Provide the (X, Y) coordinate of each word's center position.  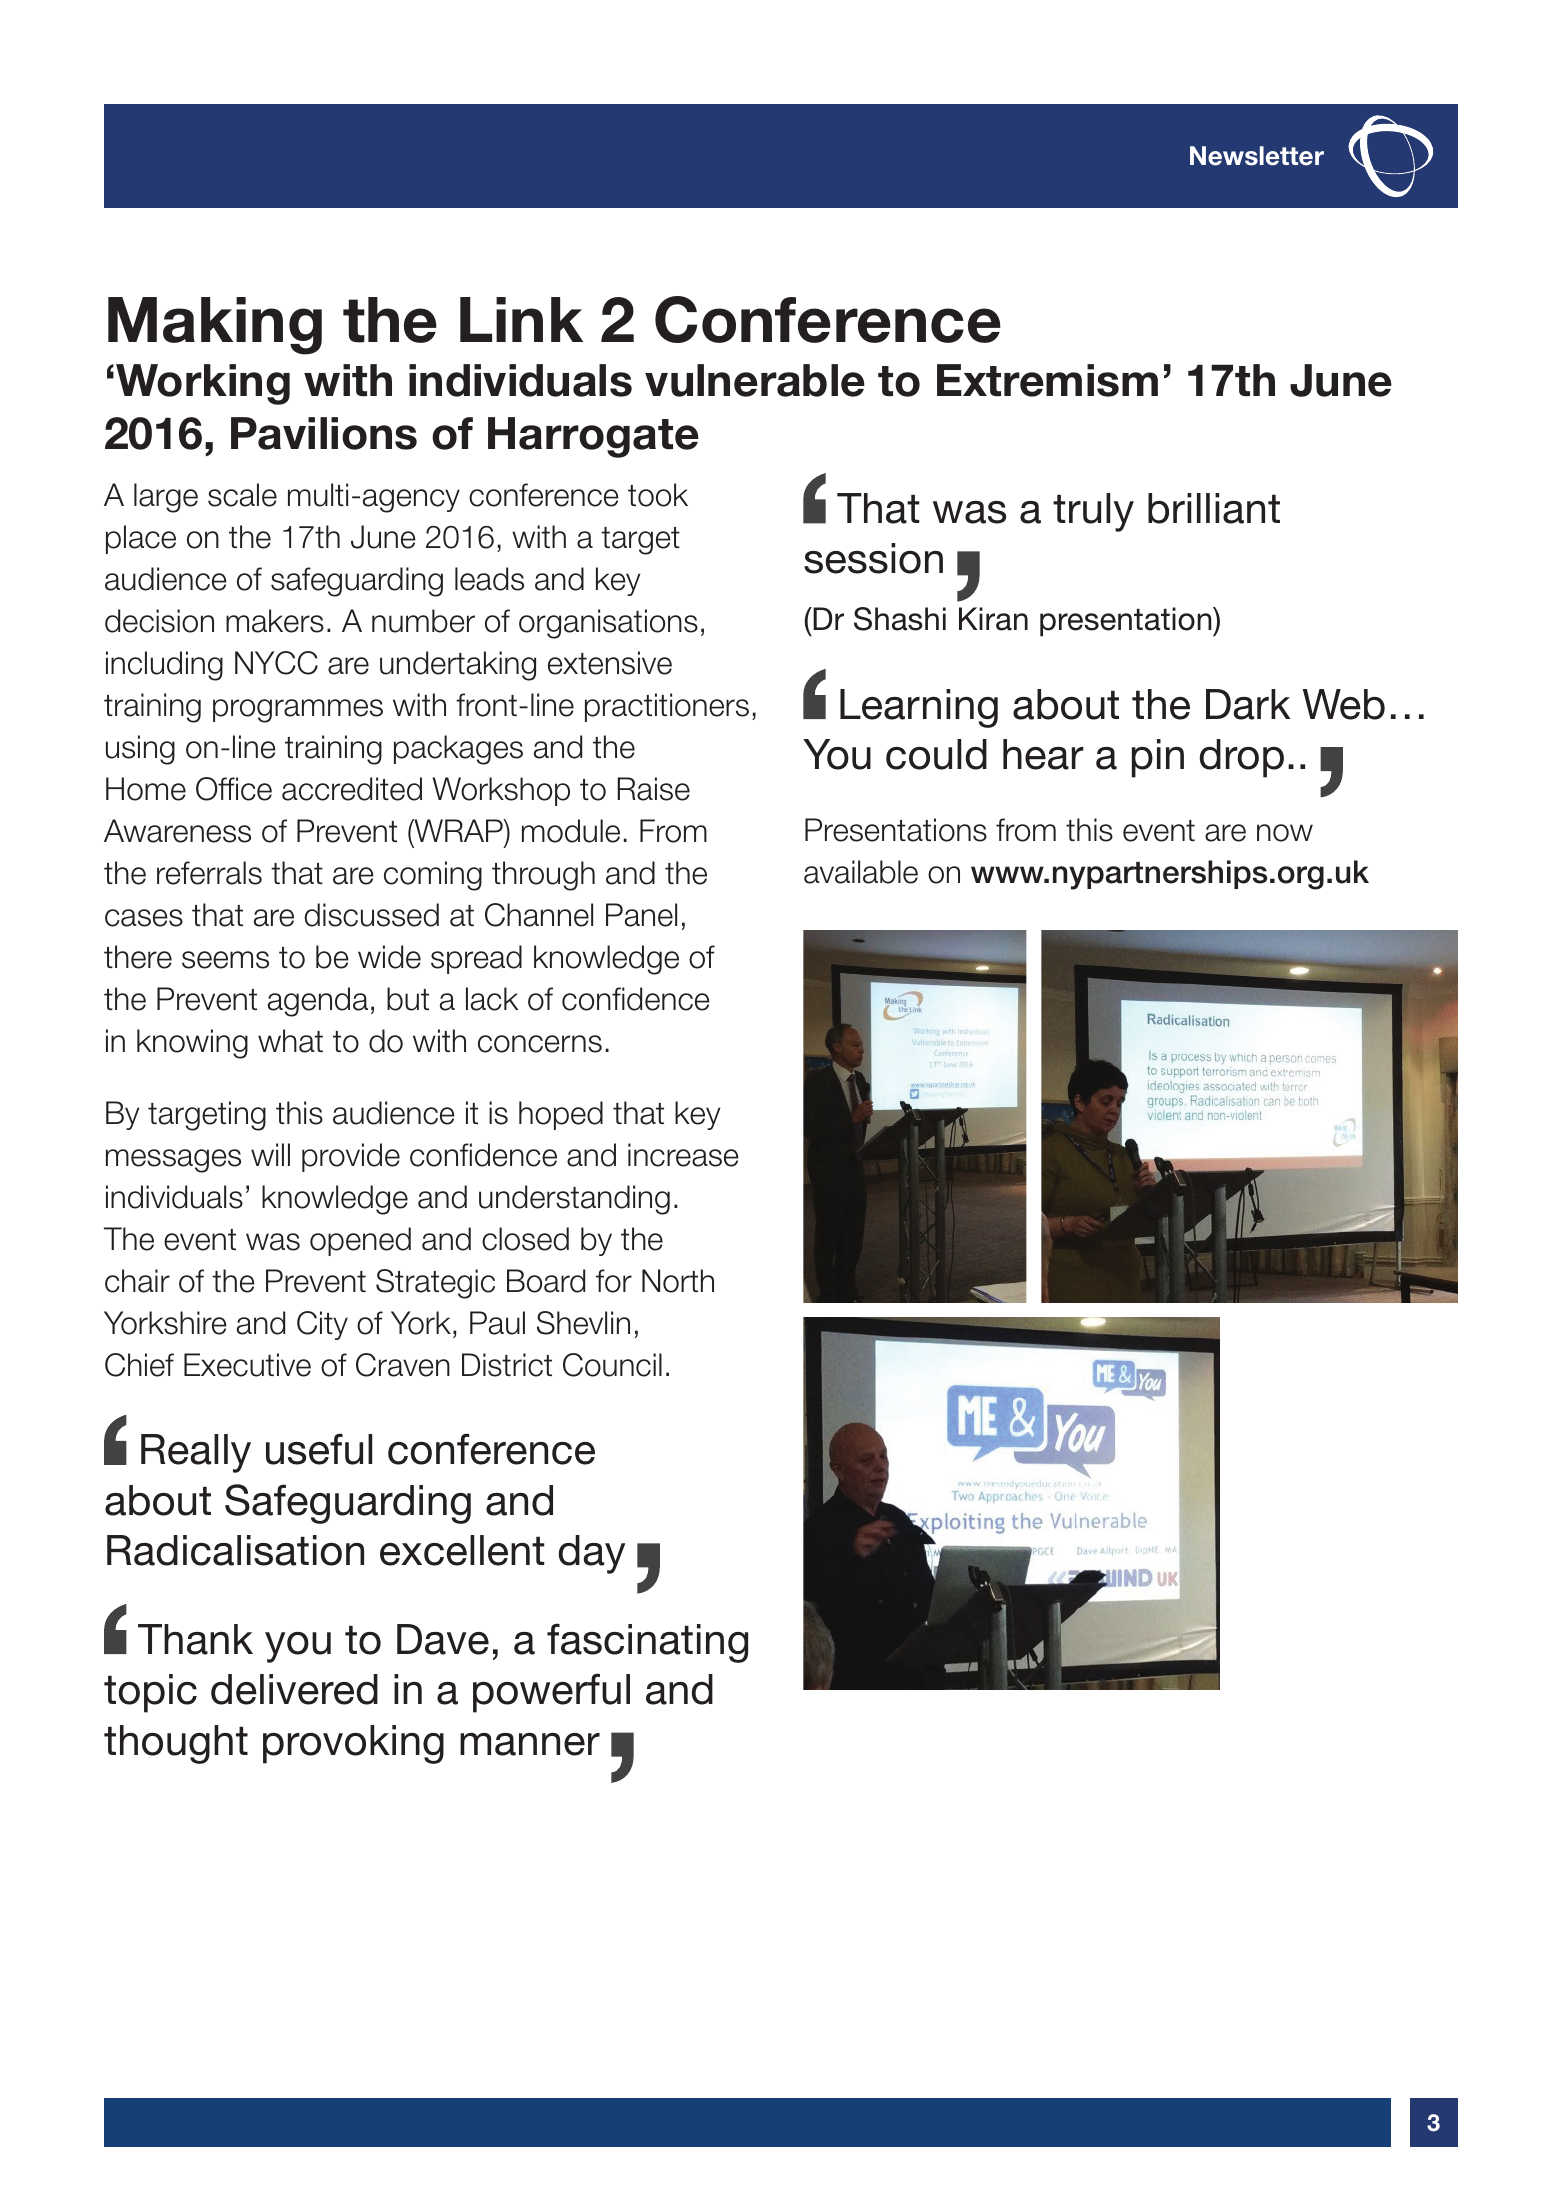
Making (215, 326)
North (678, 1281)
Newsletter (1257, 156)
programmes (298, 711)
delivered (294, 1689)
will (270, 1154)
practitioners (667, 707)
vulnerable (755, 380)
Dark (1248, 704)
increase (683, 1155)
